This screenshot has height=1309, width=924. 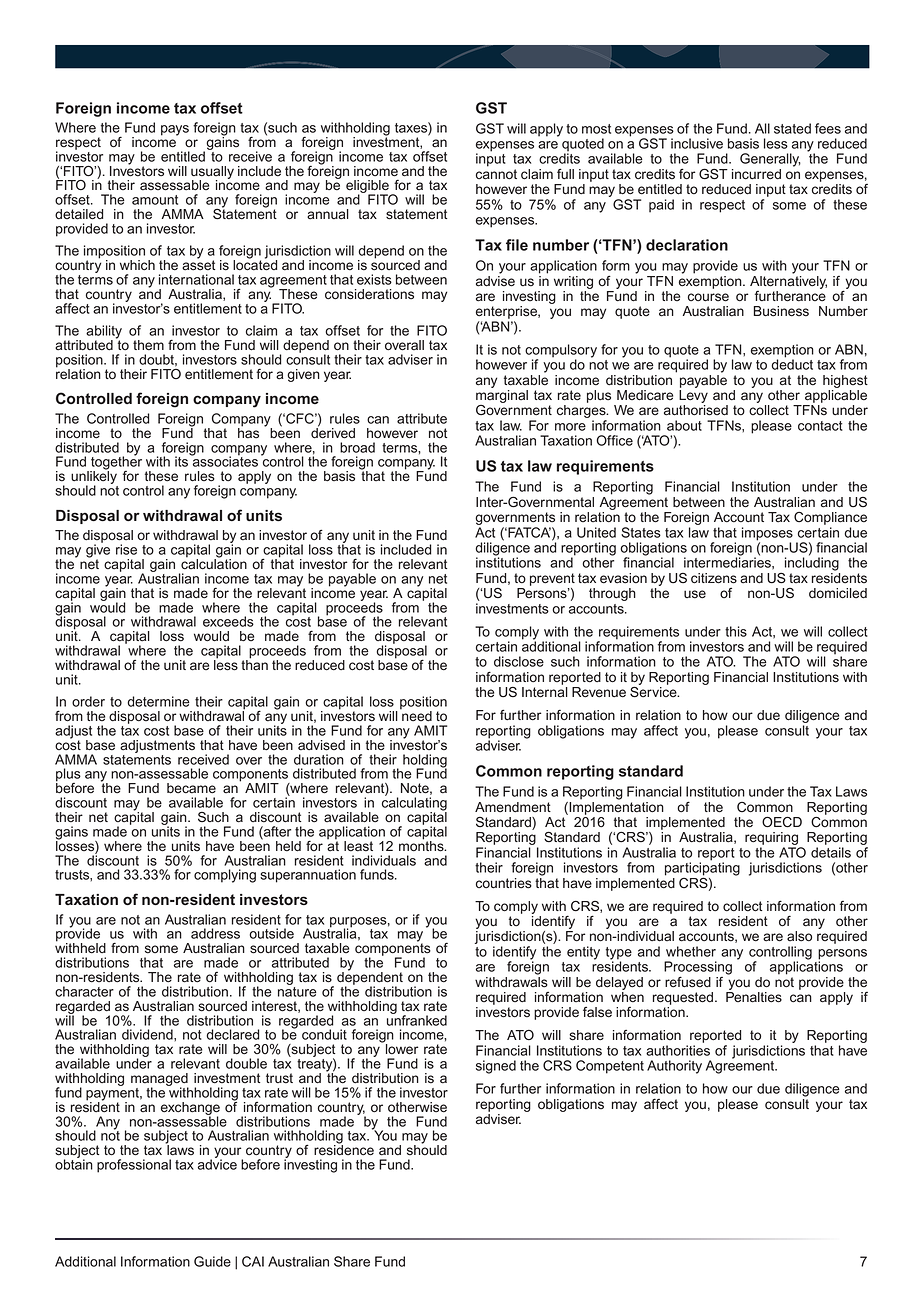 What do you see at coordinates (175, 130) in the screenshot?
I see `pays` at bounding box center [175, 130].
